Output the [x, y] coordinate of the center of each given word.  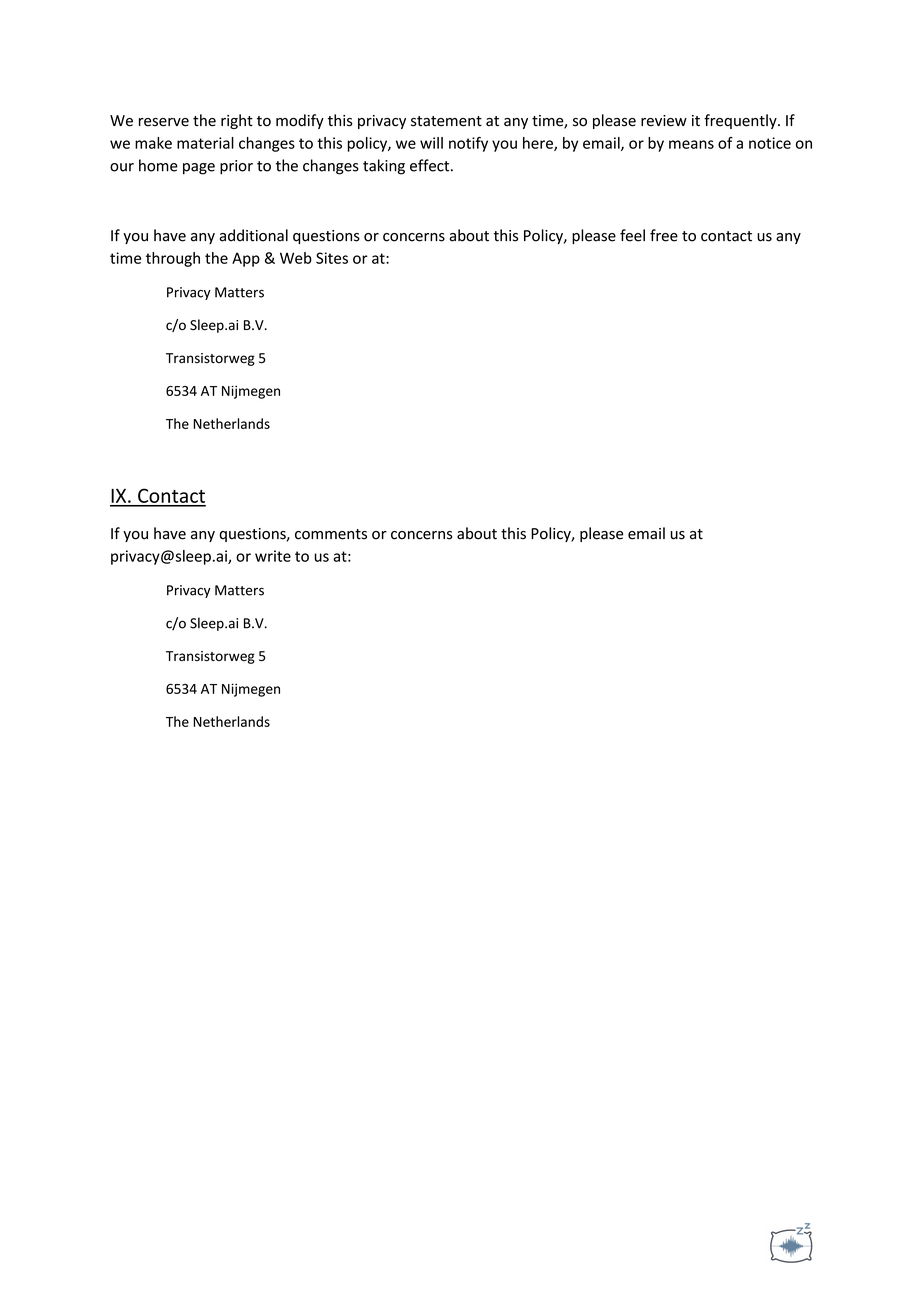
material [205, 143]
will [431, 143]
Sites [332, 258]
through [173, 259]
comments [331, 534]
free [664, 235]
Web [296, 258]
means [691, 144]
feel [632, 235]
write [273, 556]
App [246, 259]
